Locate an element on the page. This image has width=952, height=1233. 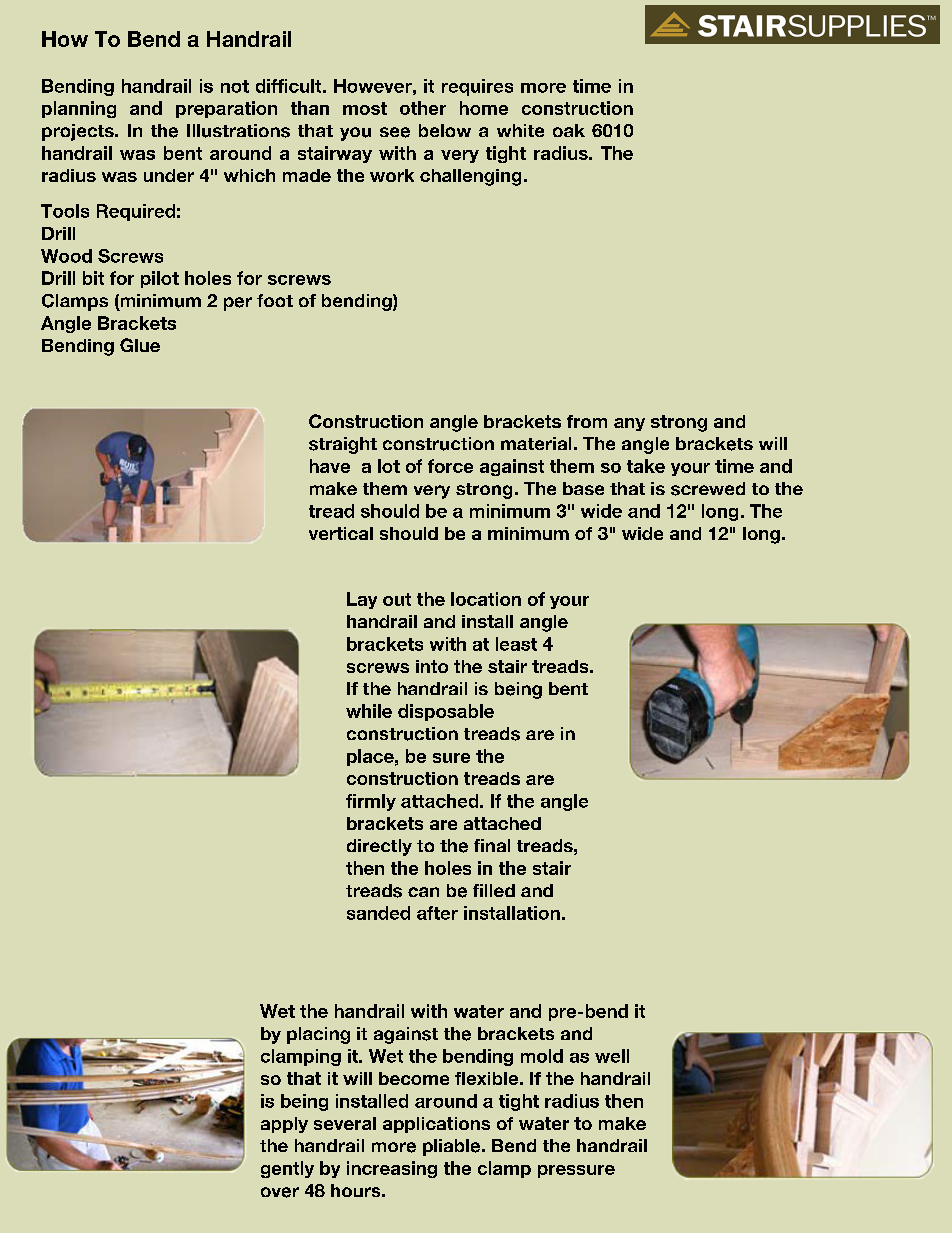
least is located at coordinates (516, 644).
